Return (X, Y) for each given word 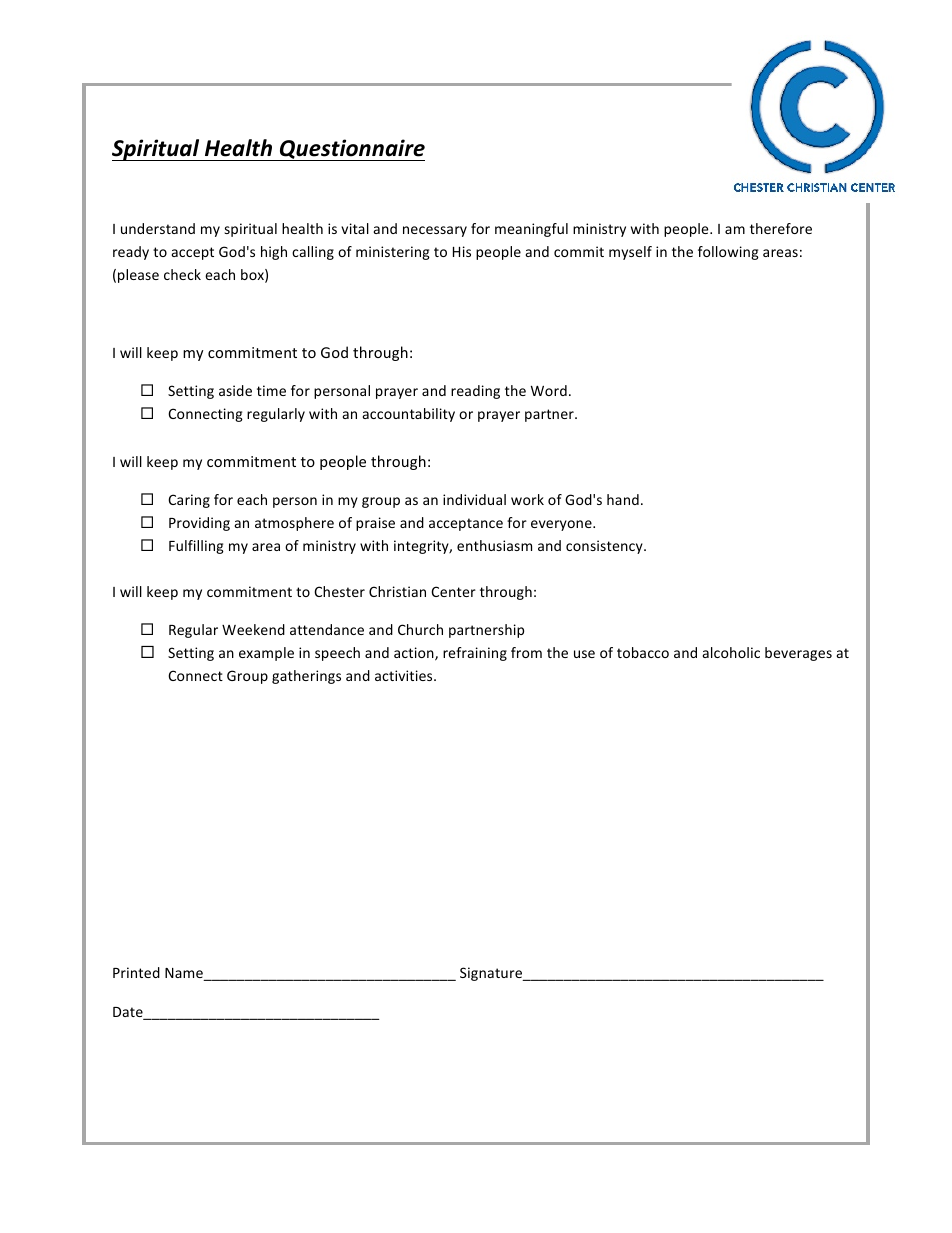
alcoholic (731, 652)
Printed (136, 972)
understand (158, 228)
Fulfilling (196, 547)
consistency (605, 547)
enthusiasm (494, 545)
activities (405, 675)
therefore (781, 228)
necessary (435, 231)
